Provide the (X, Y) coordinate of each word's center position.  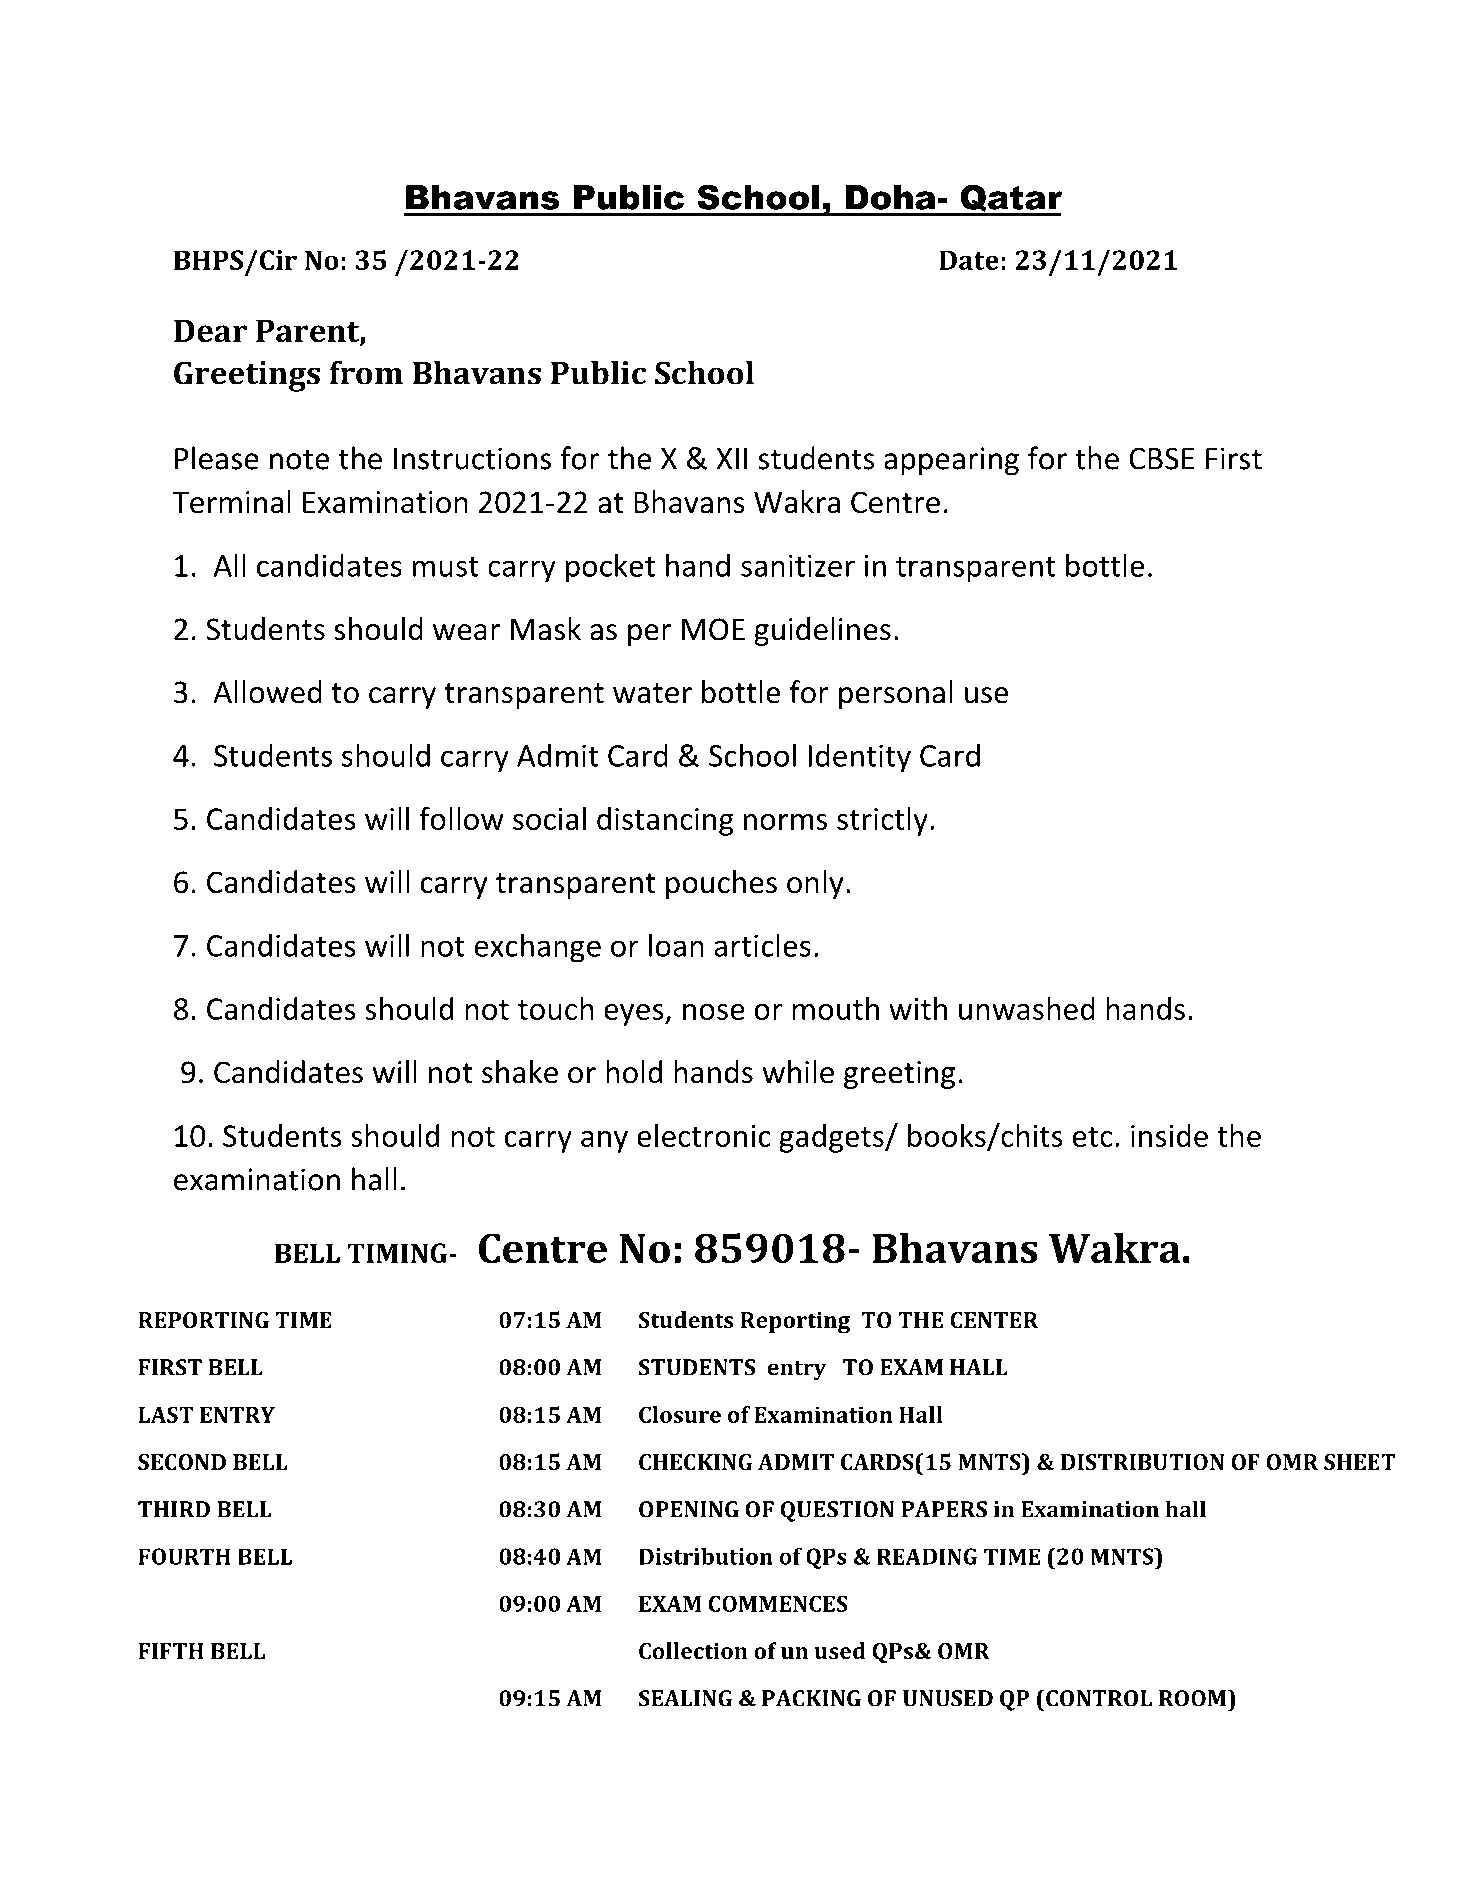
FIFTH (171, 1651)
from (366, 372)
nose (714, 1012)
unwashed (1027, 1008)
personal (896, 694)
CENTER (994, 1320)
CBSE (1161, 458)
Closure (680, 1414)
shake (520, 1072)
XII (731, 459)
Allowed (267, 692)
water (652, 693)
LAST (166, 1414)
